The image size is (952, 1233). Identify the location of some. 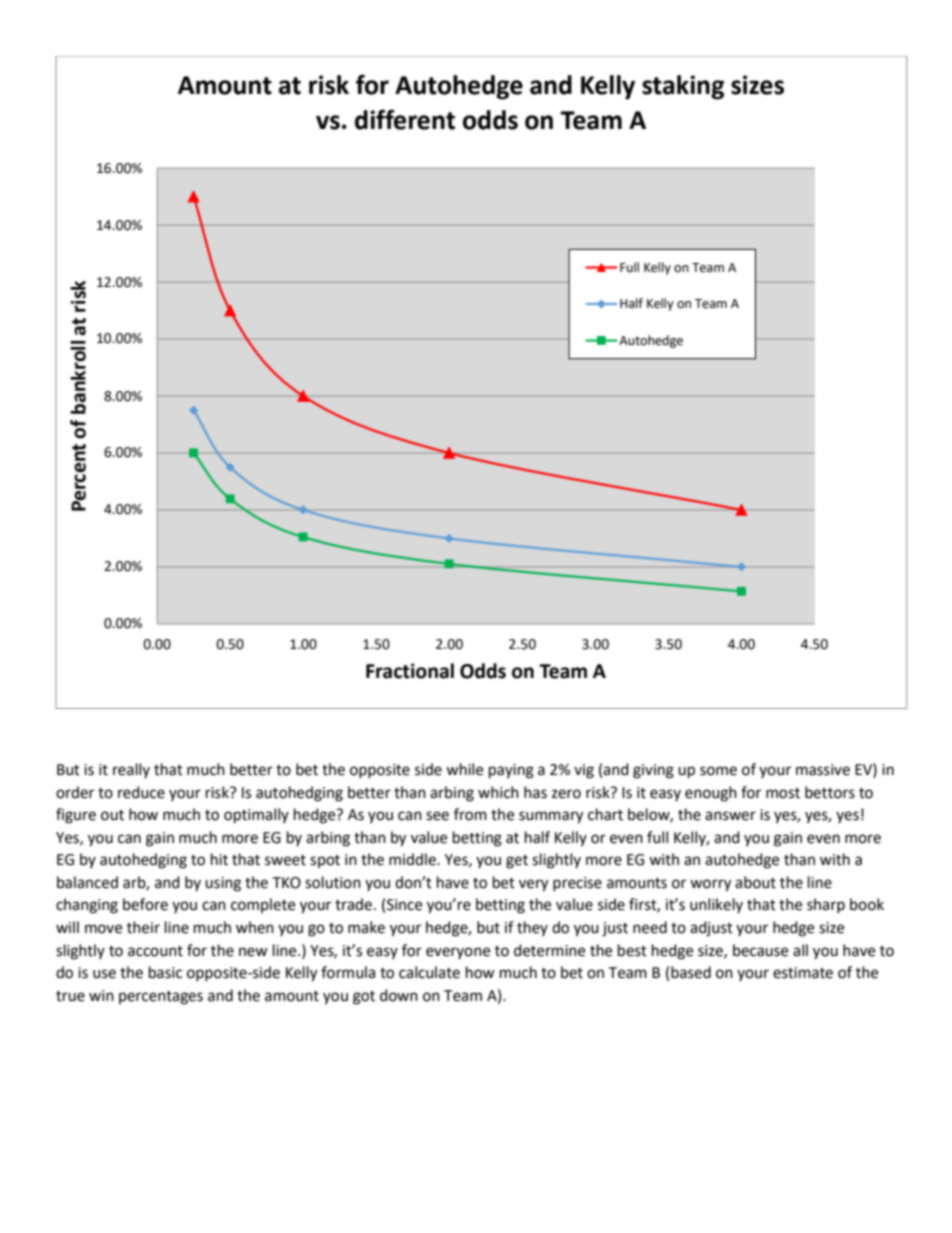
(718, 771).
